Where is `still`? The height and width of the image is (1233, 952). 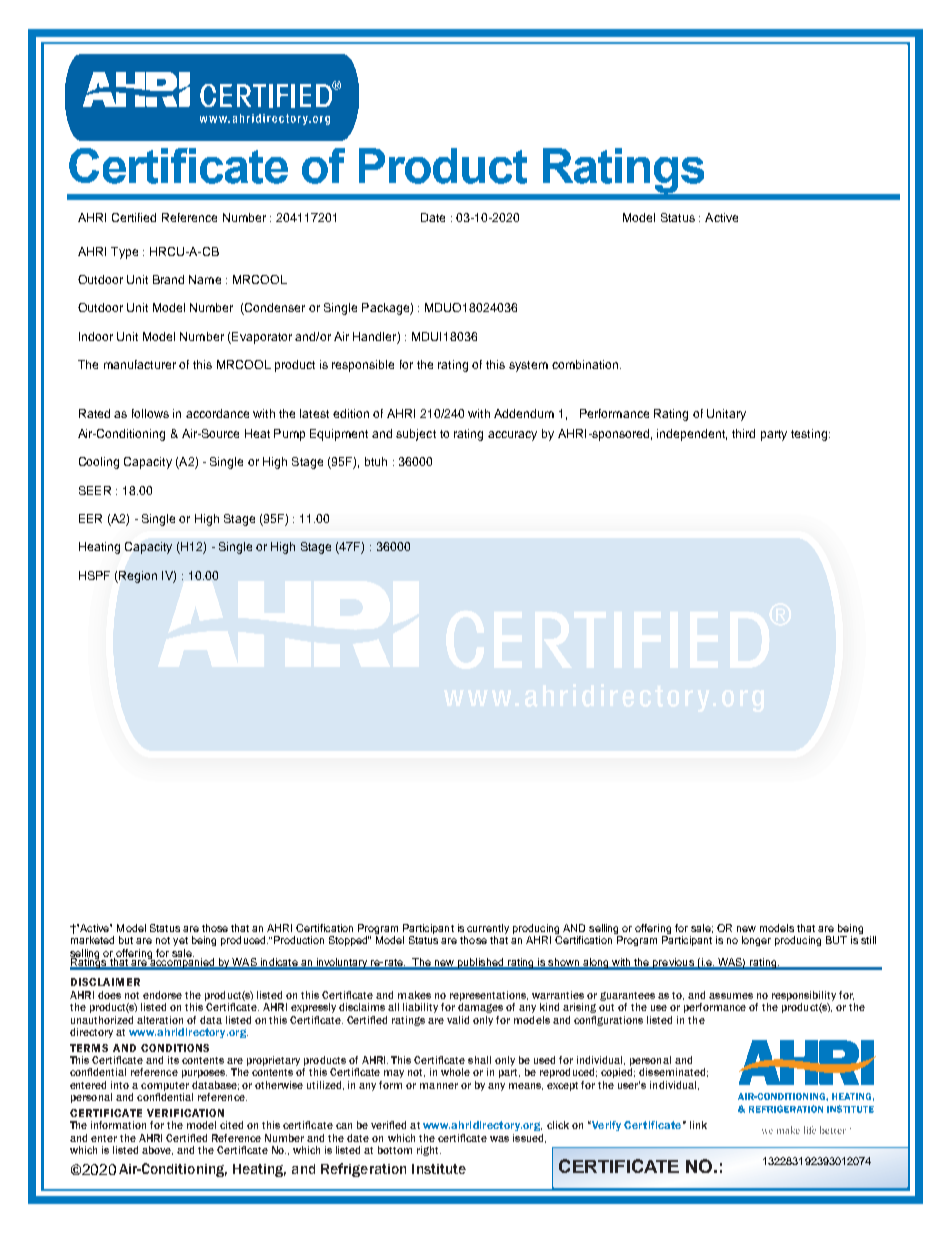 still is located at coordinates (868, 940).
